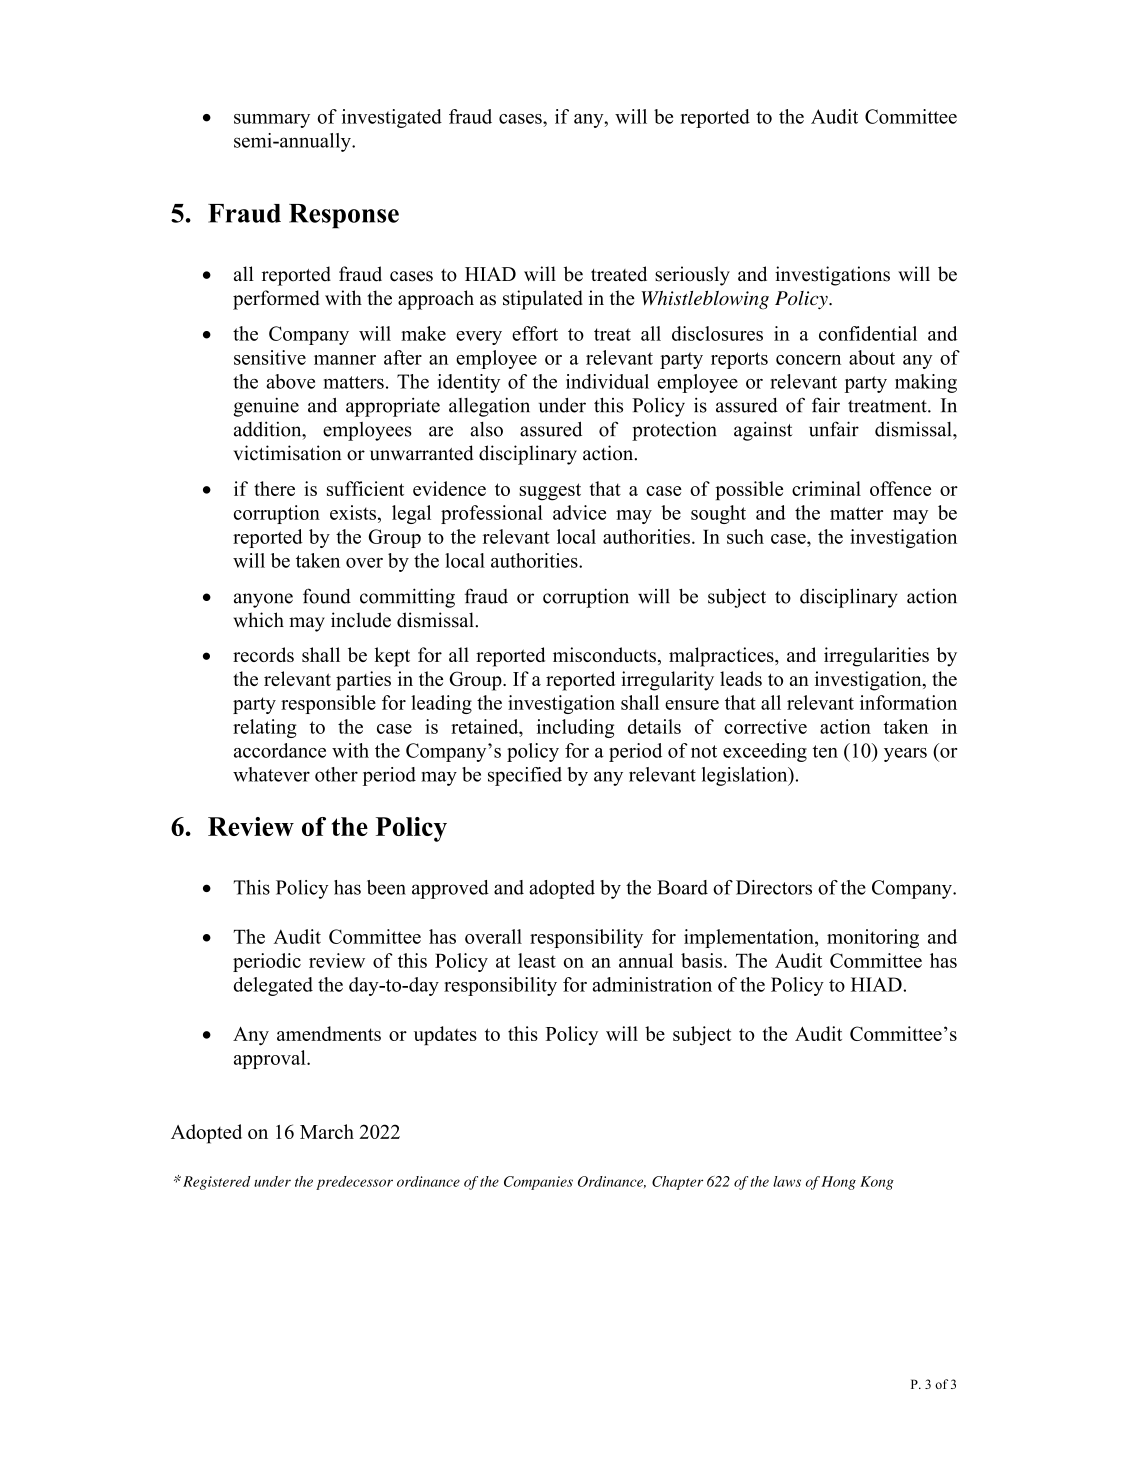 This document has width=1128, height=1459. Describe the element at coordinates (873, 938) in the document. I see `monitoring` at that location.
